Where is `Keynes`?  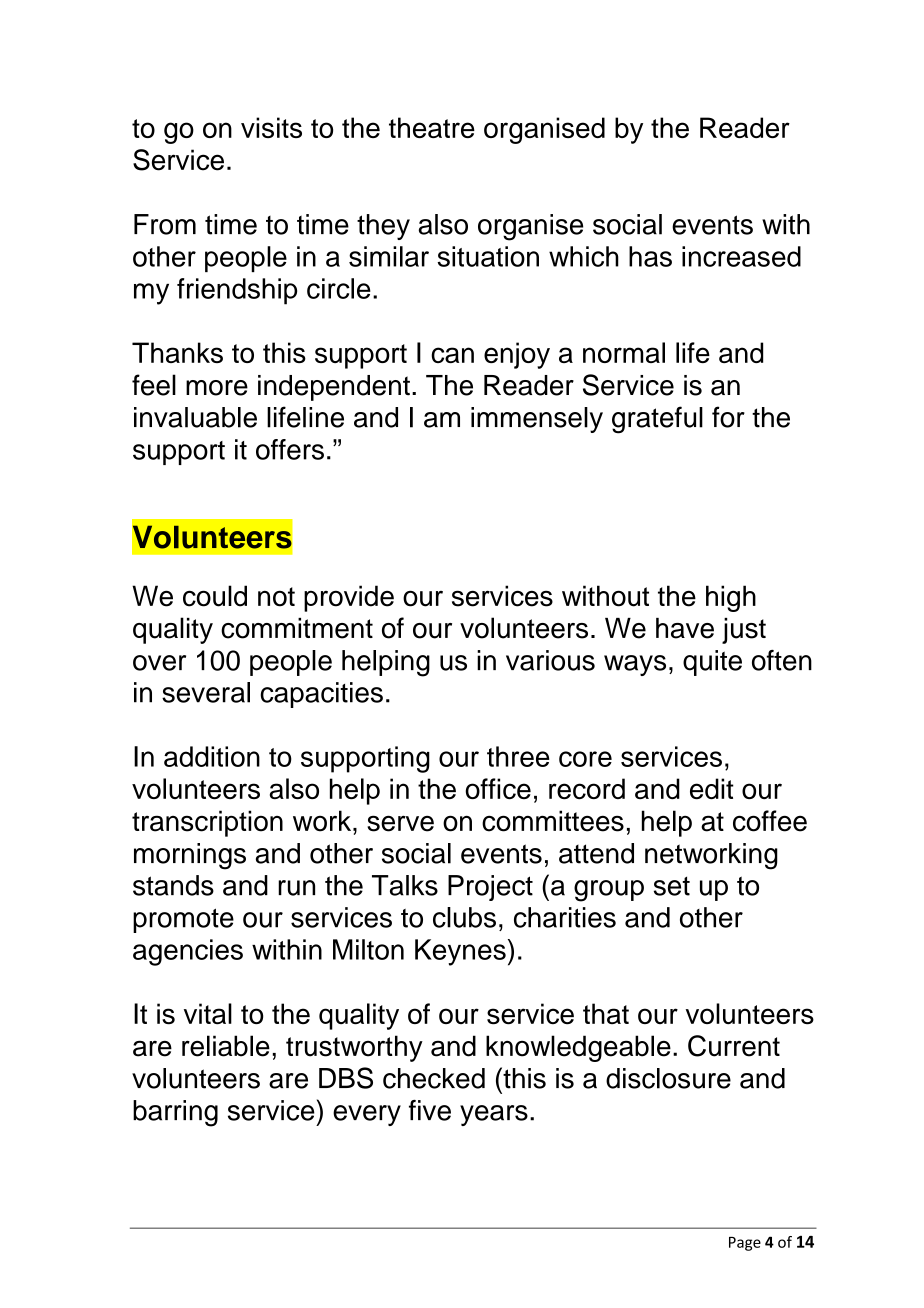 Keynes is located at coordinates (460, 952).
